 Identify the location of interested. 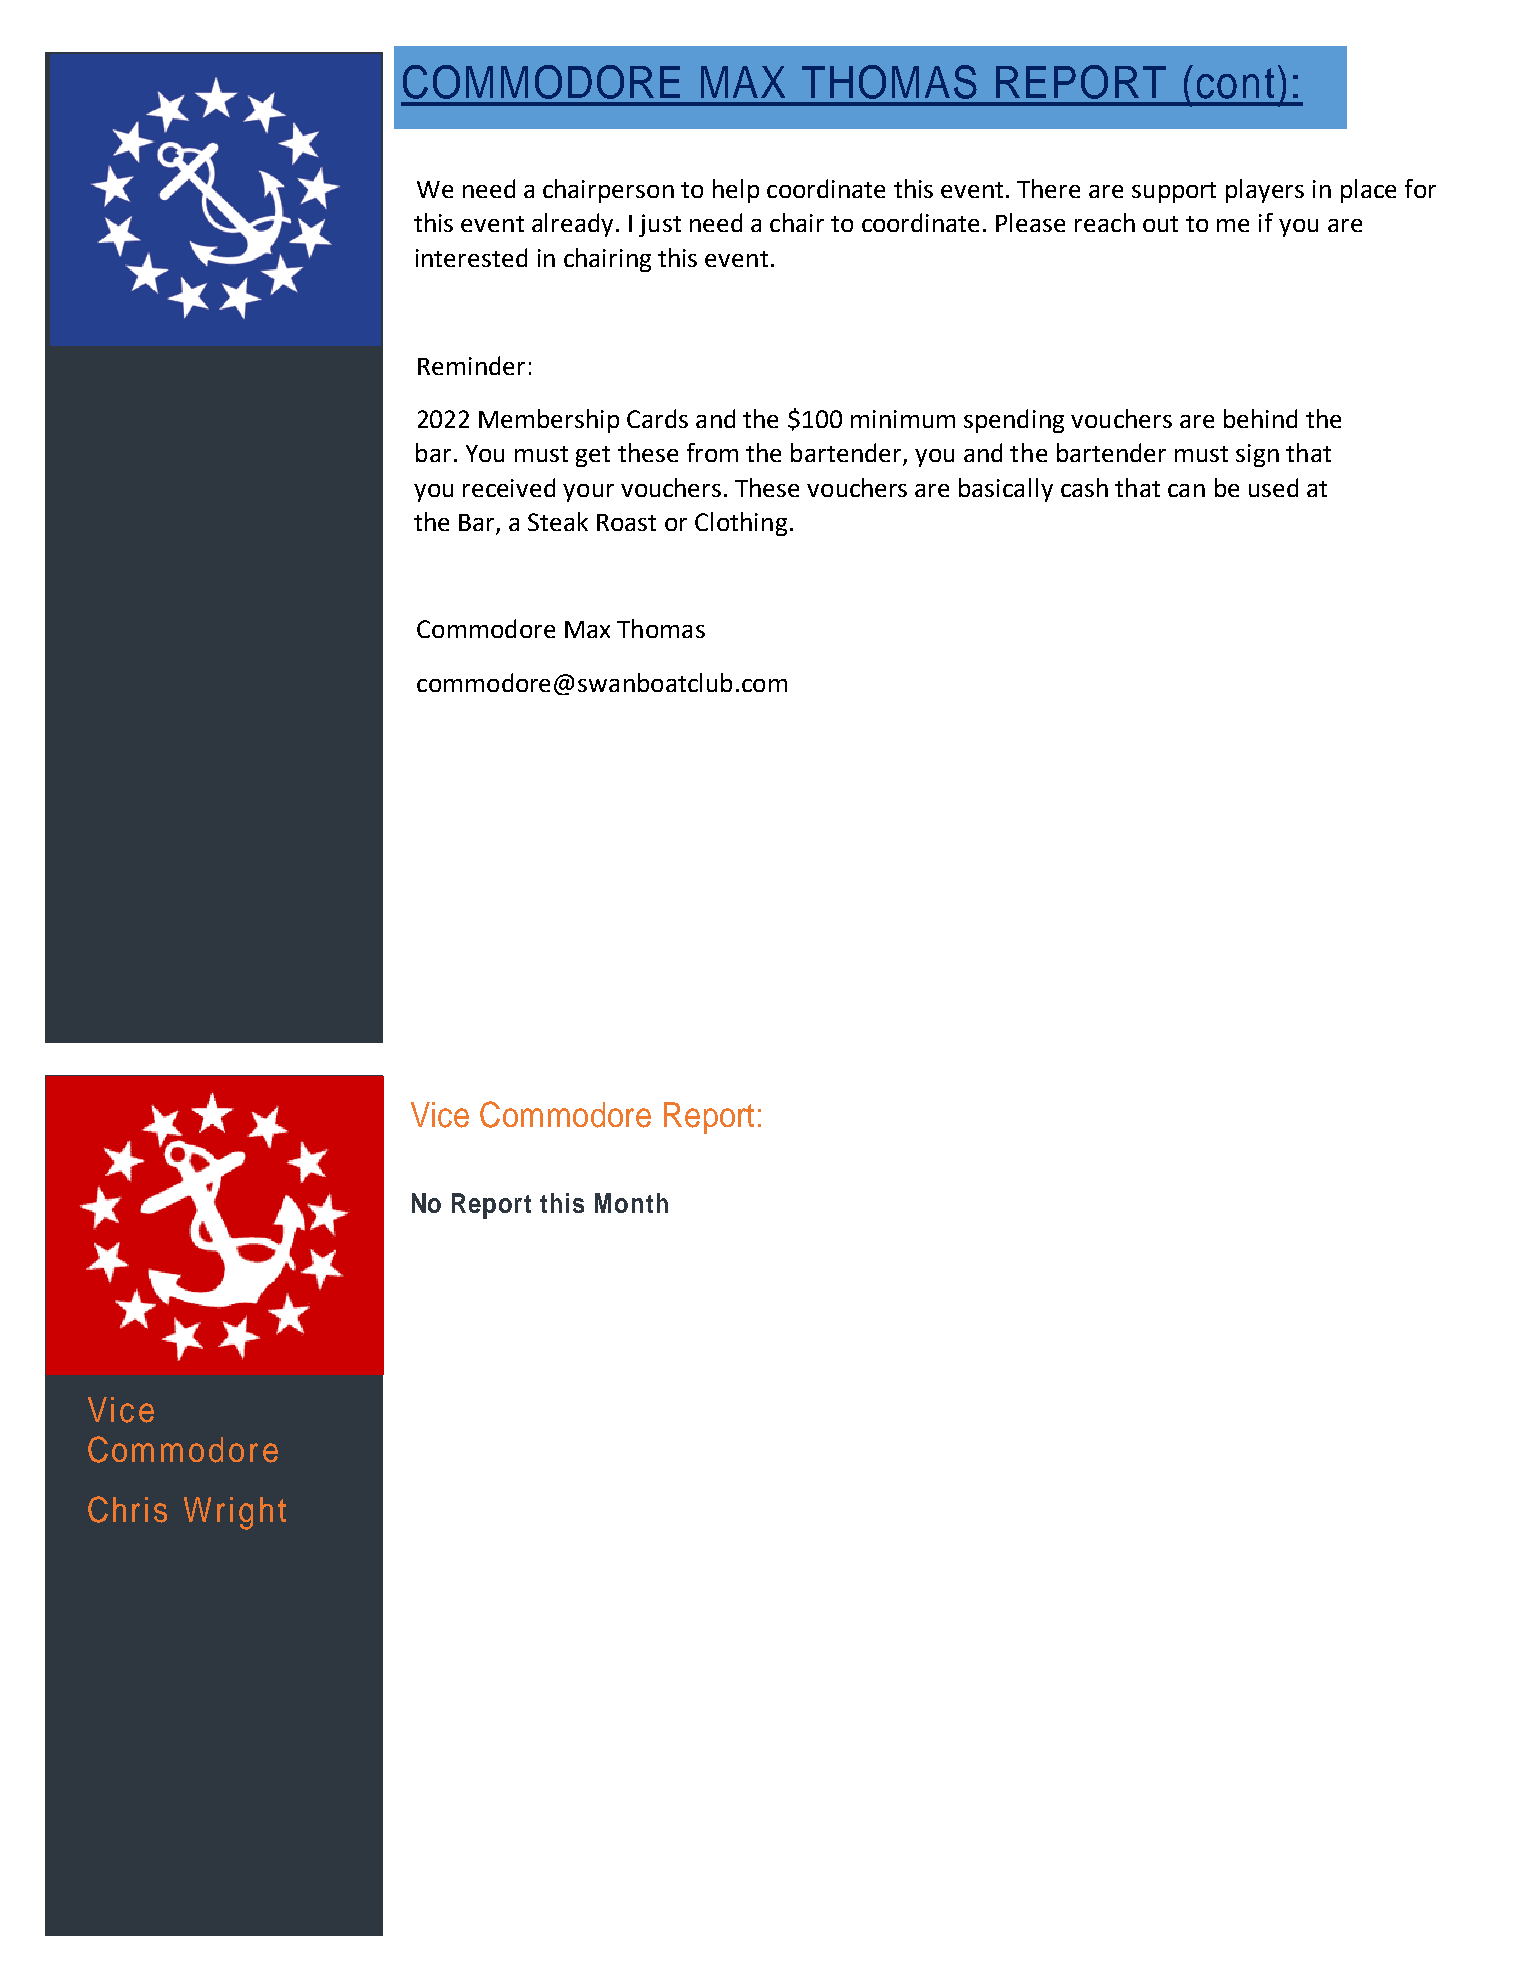
(471, 257).
